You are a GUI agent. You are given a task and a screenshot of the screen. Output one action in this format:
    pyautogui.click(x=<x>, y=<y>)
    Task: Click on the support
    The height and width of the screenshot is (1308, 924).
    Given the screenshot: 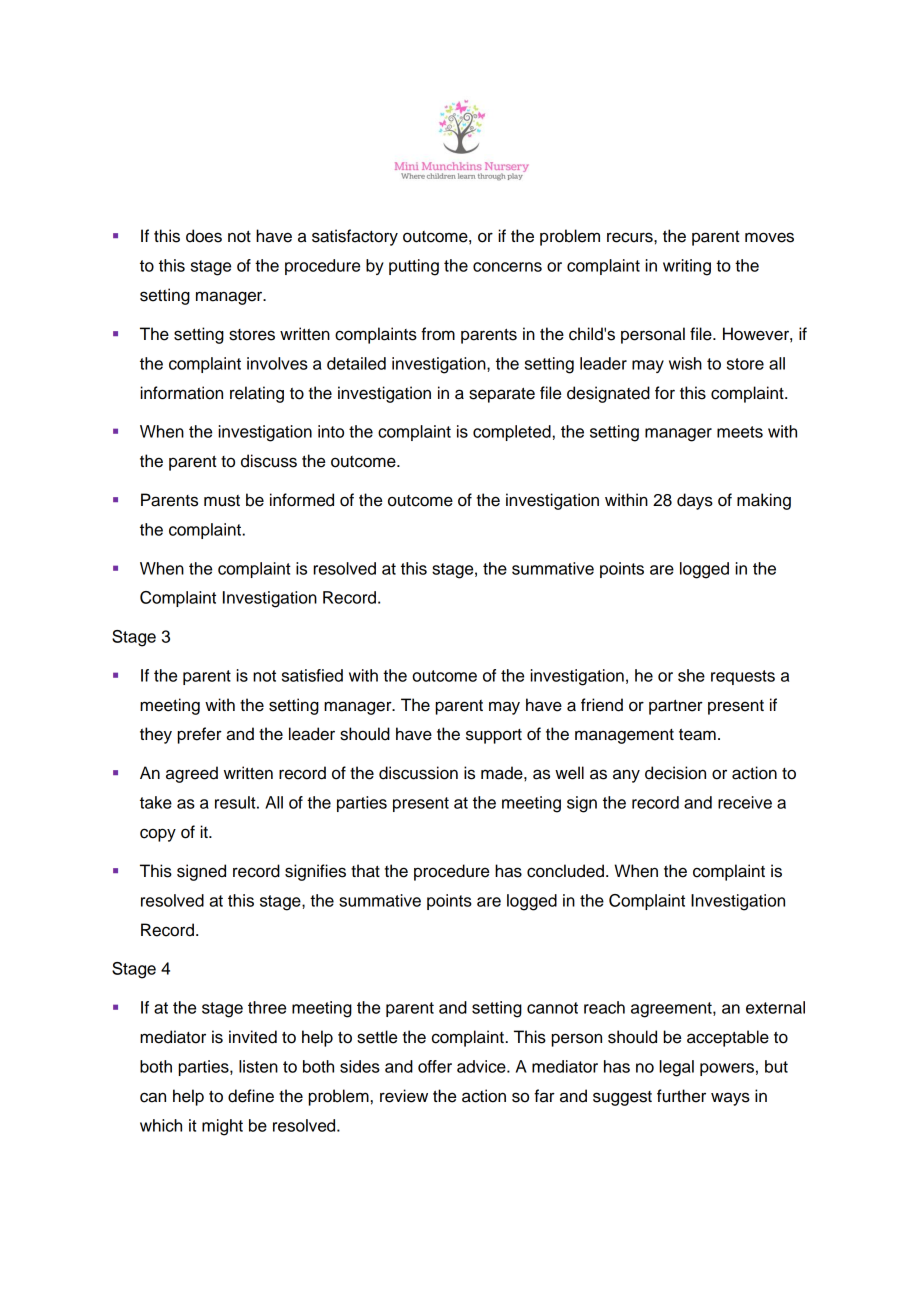 What is the action you would take?
    pyautogui.click(x=494, y=736)
